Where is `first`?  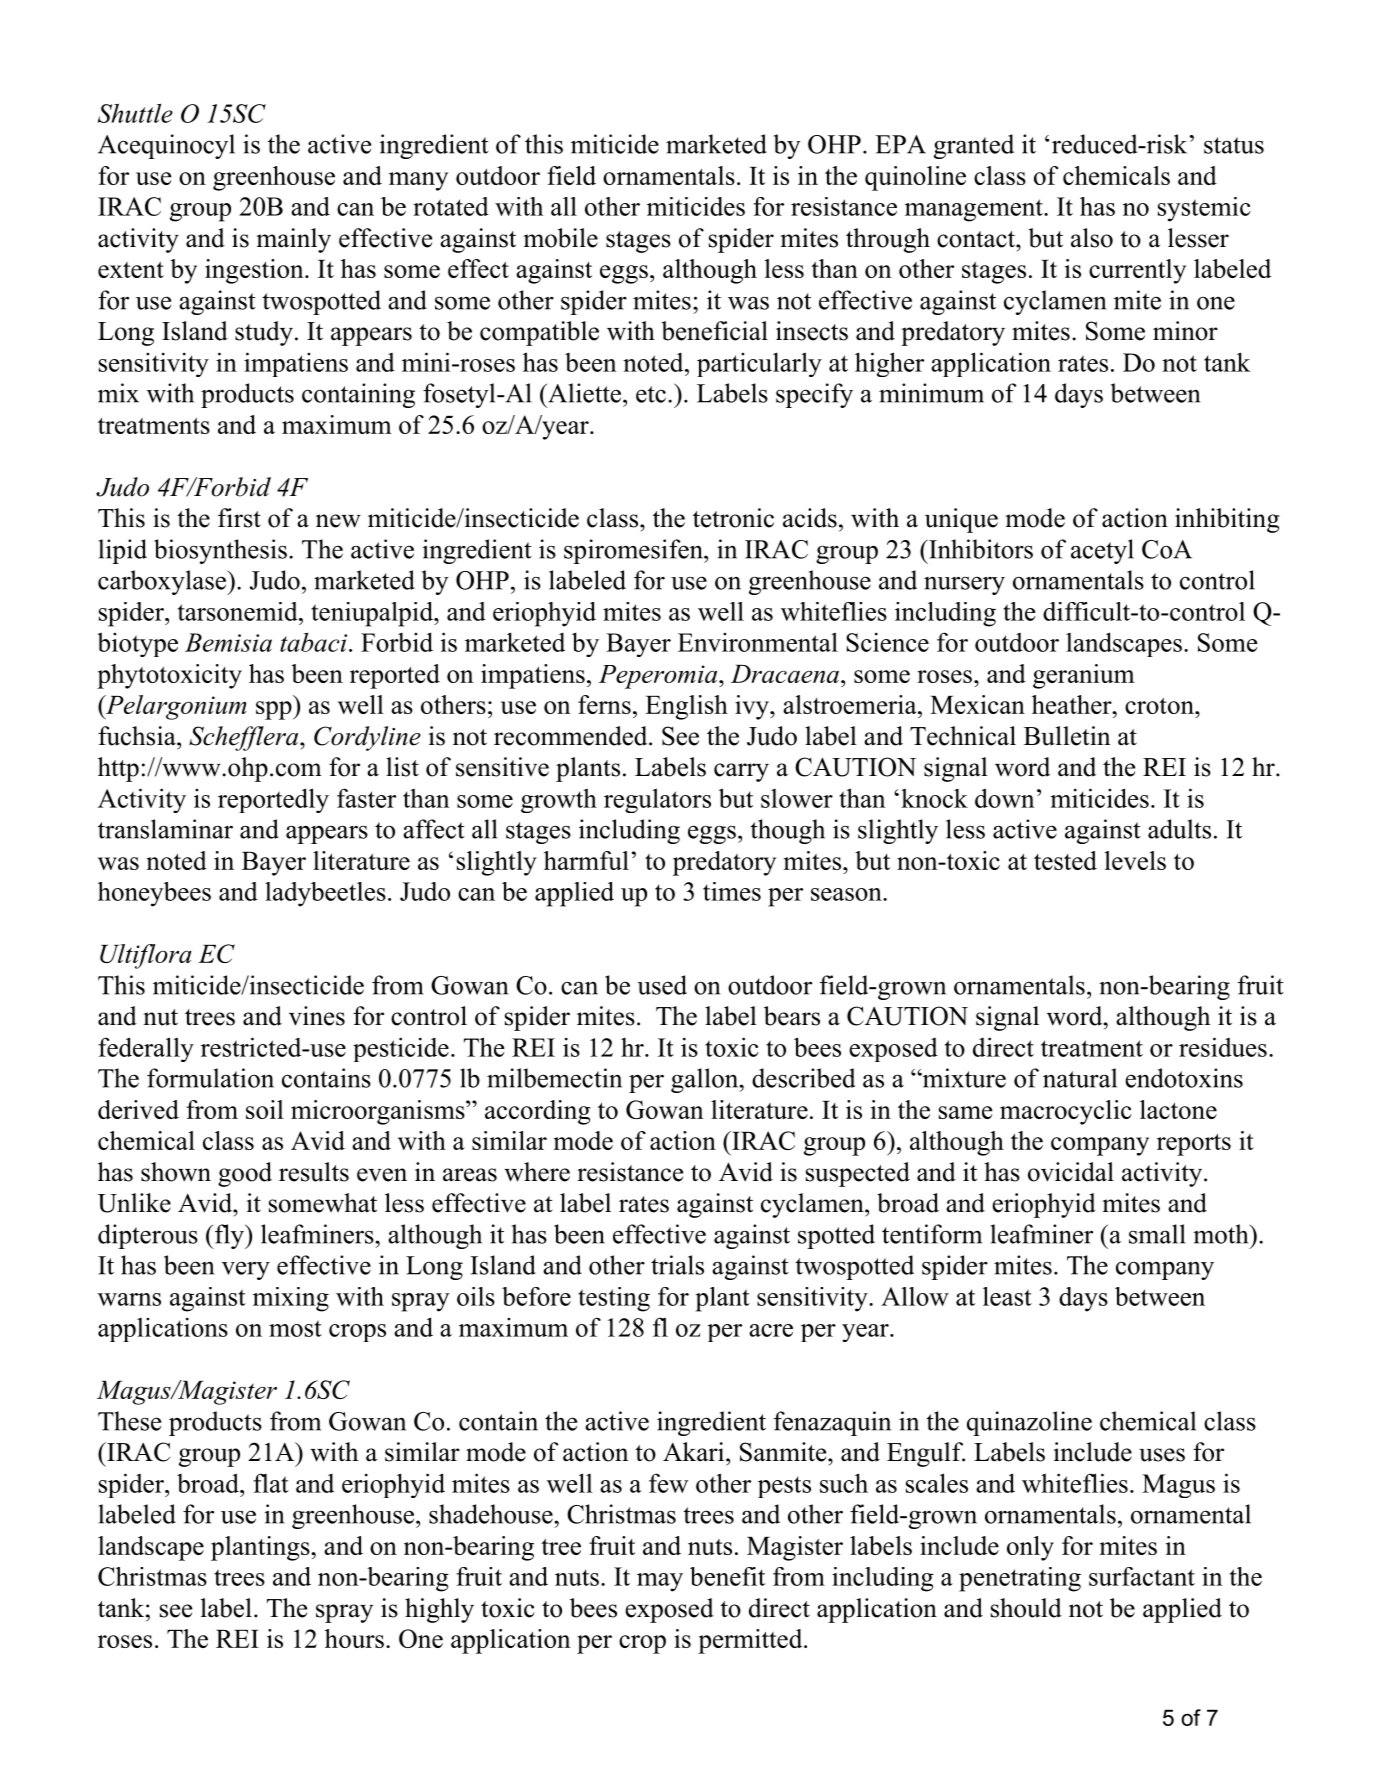 first is located at coordinates (239, 518).
